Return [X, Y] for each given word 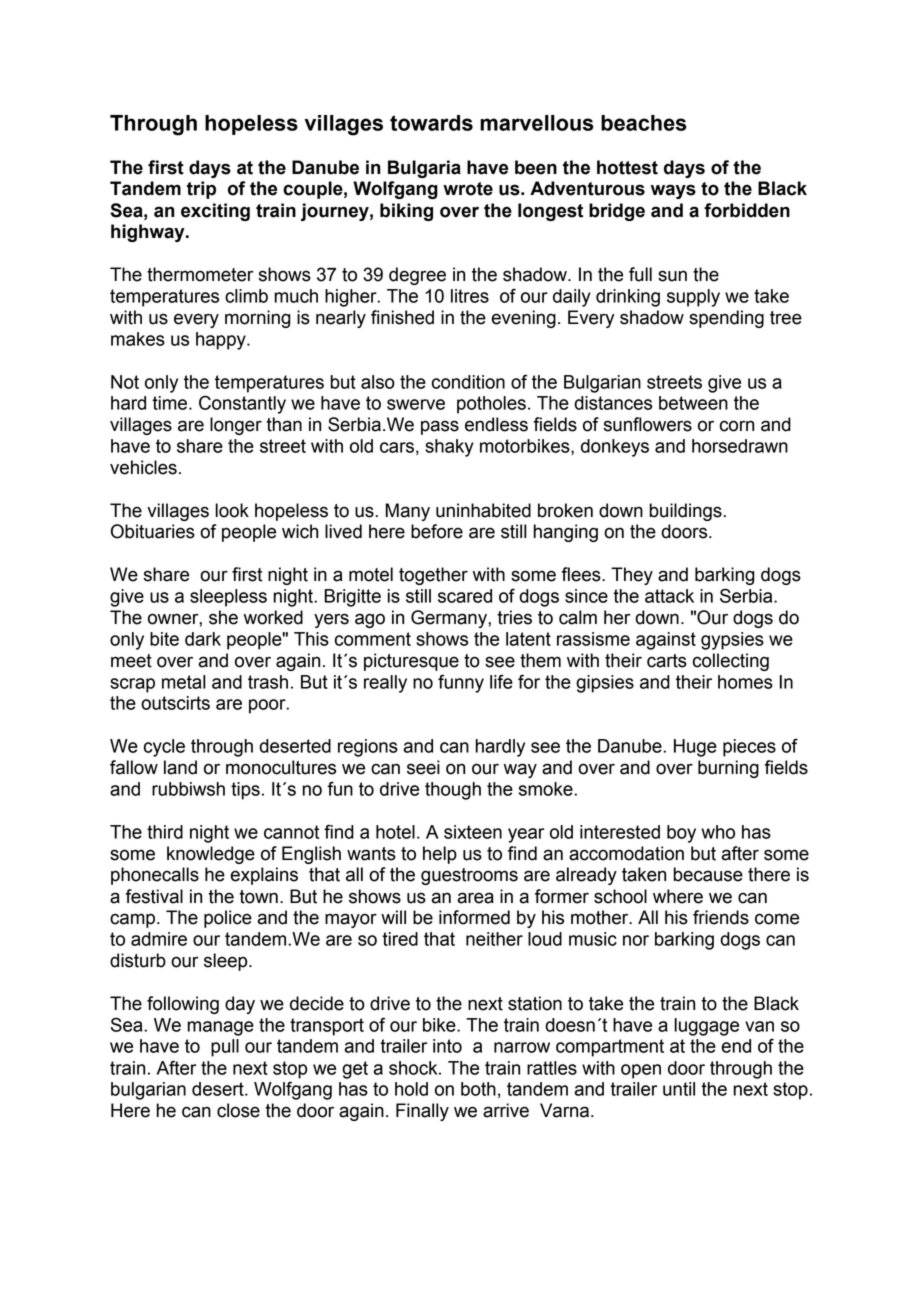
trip [201, 190]
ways [673, 191]
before [437, 531]
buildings [686, 512]
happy [222, 341]
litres [470, 296]
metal [184, 682]
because [708, 874]
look [232, 510]
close [238, 1110]
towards [431, 123]
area [475, 898]
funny [461, 683]
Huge [695, 748]
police [228, 919]
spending [726, 319]
